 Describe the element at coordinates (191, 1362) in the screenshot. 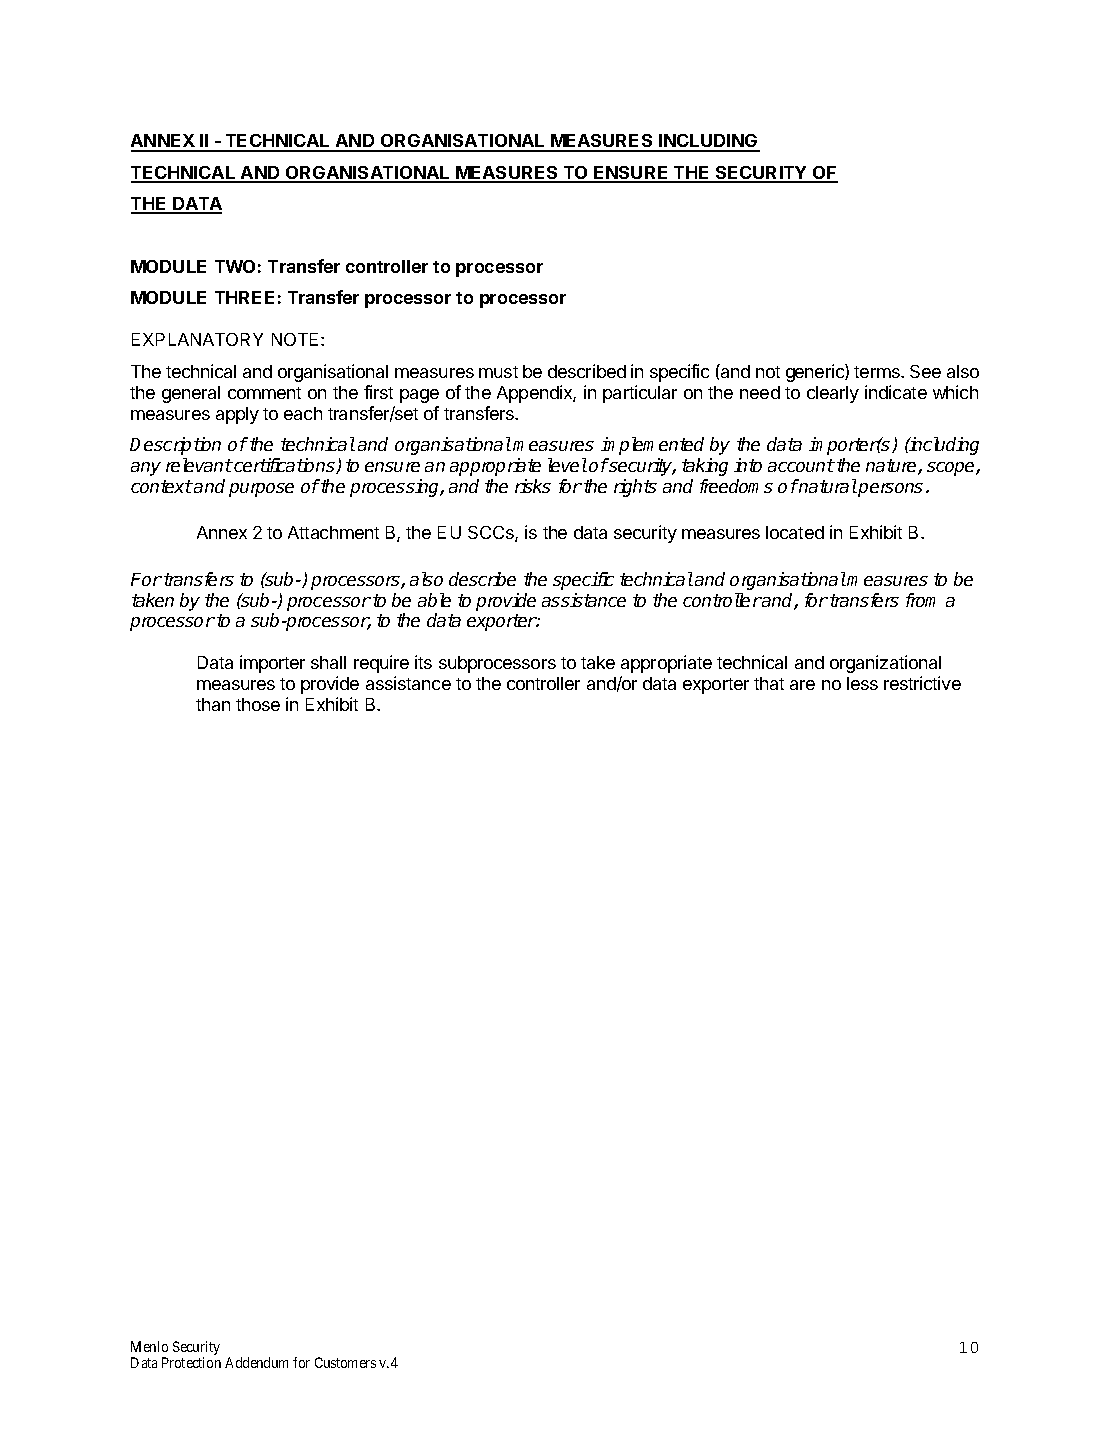

I see `Protection` at that location.
